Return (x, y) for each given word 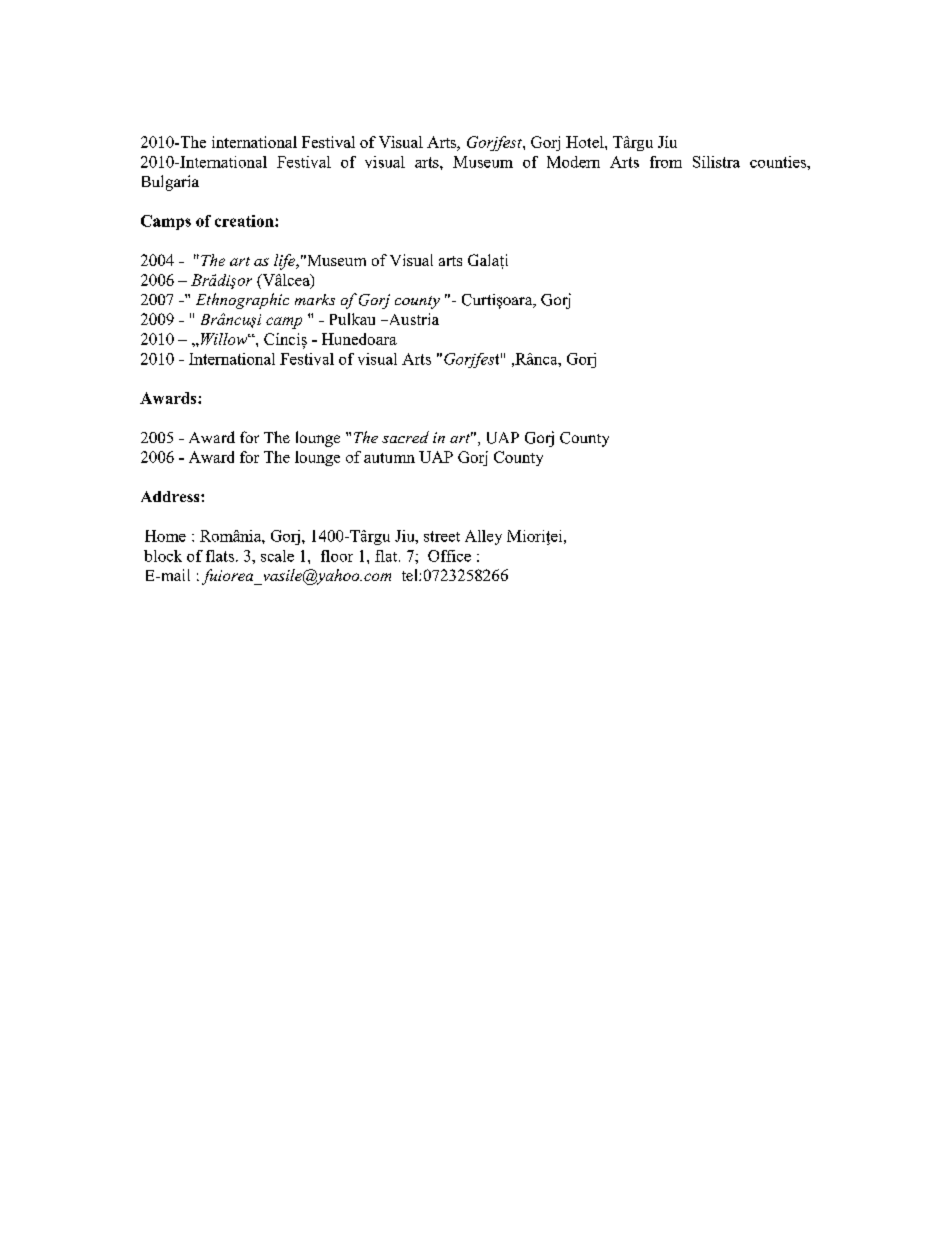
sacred (405, 437)
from (666, 162)
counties (779, 162)
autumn (389, 458)
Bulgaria (170, 183)
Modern (573, 162)
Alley (483, 537)
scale (277, 556)
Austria (412, 319)
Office (449, 556)
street (442, 536)
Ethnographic (242, 301)
